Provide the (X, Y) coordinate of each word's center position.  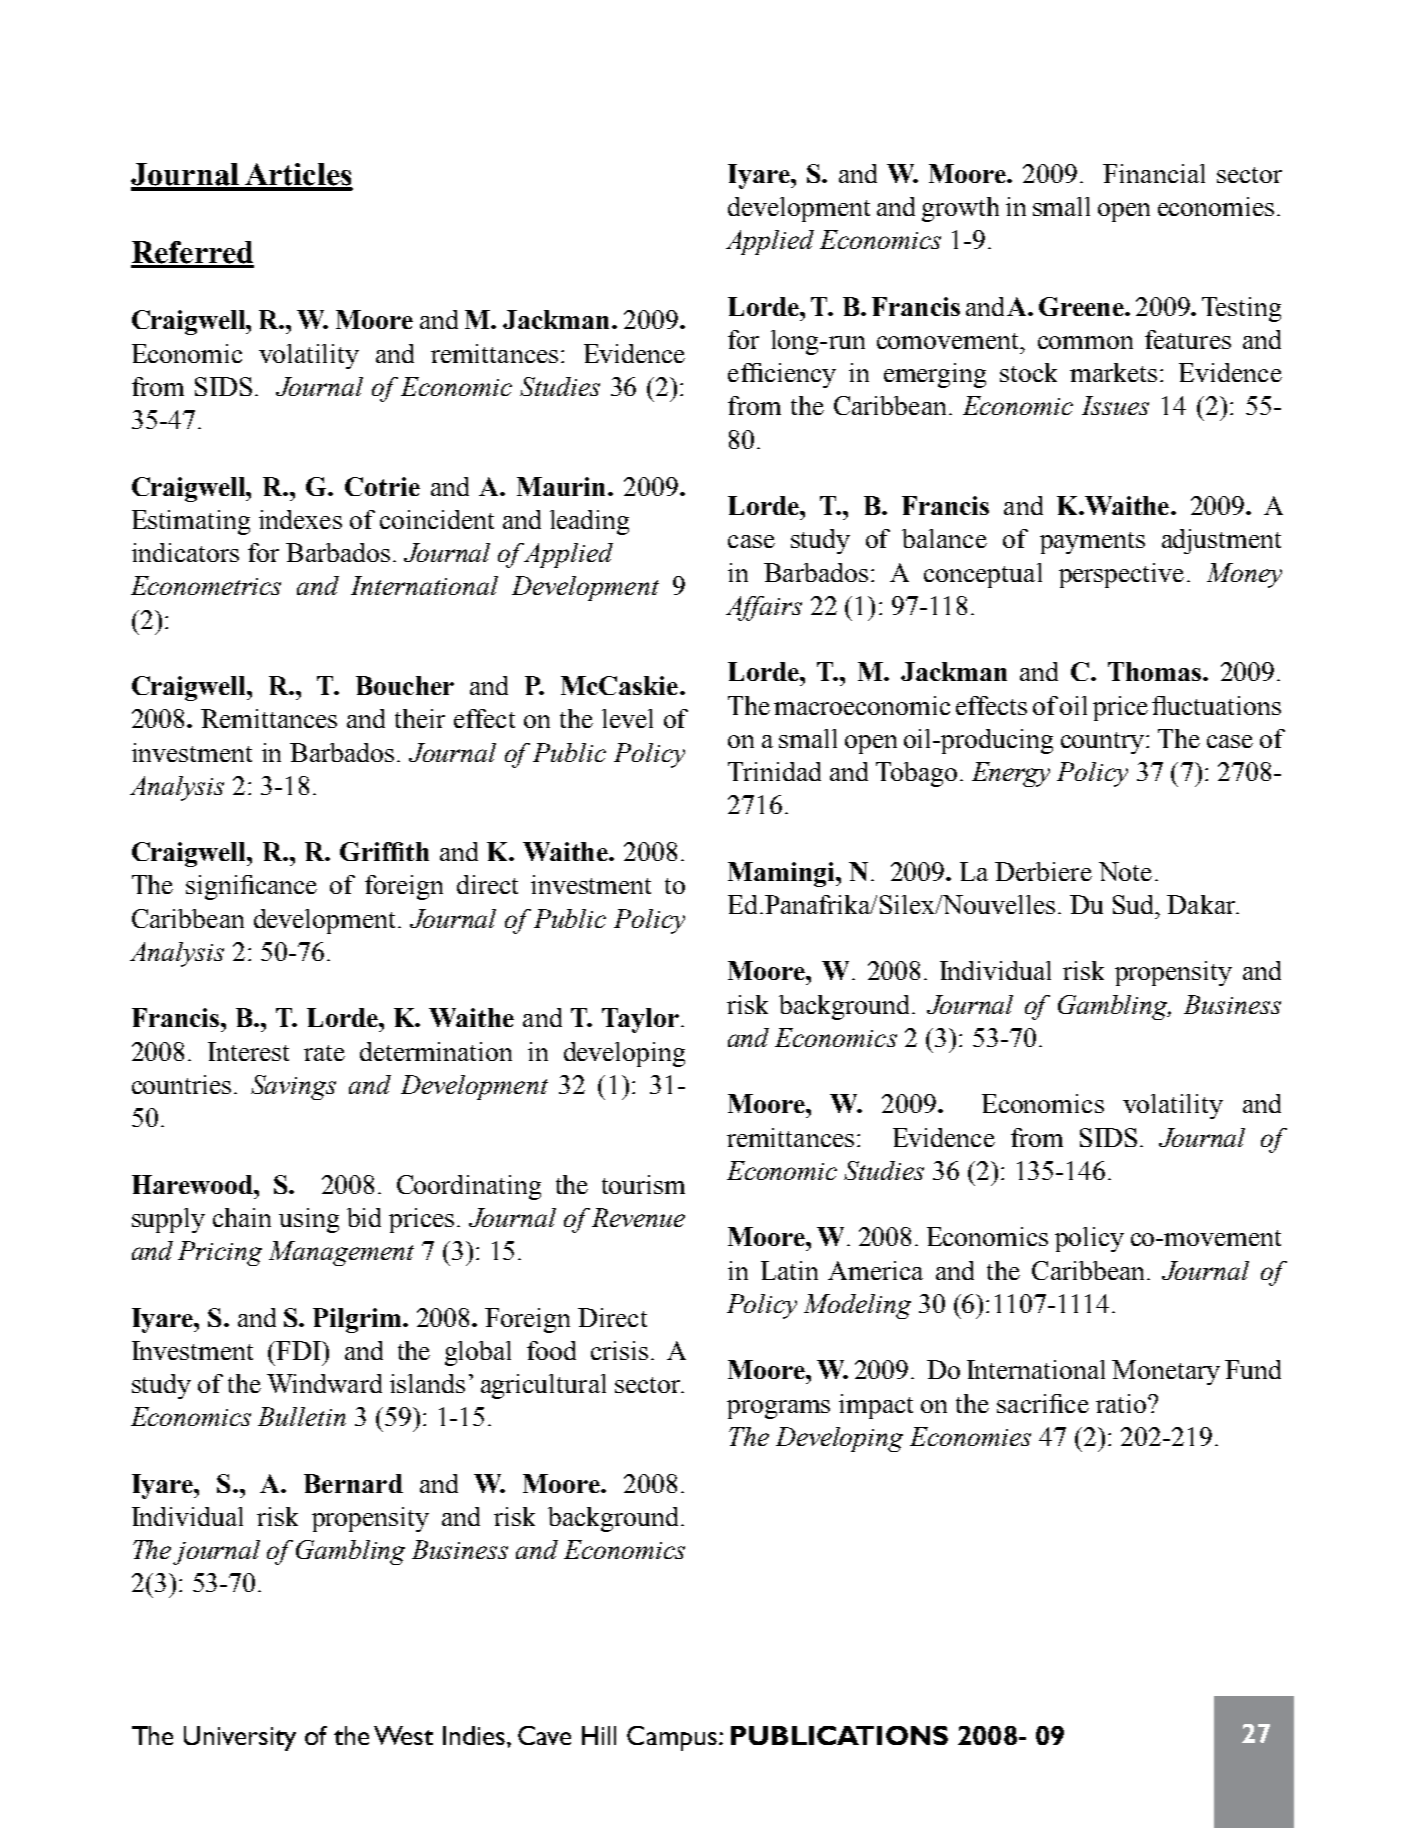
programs (778, 1409)
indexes (300, 519)
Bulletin (302, 1416)
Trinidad (774, 771)
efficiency (782, 375)
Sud (1134, 904)
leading (589, 522)
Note (1125, 871)
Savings (293, 1087)
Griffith (384, 851)
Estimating (191, 522)
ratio (1121, 1403)
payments (1092, 543)
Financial (1154, 173)
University (240, 1738)
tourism (643, 1184)
